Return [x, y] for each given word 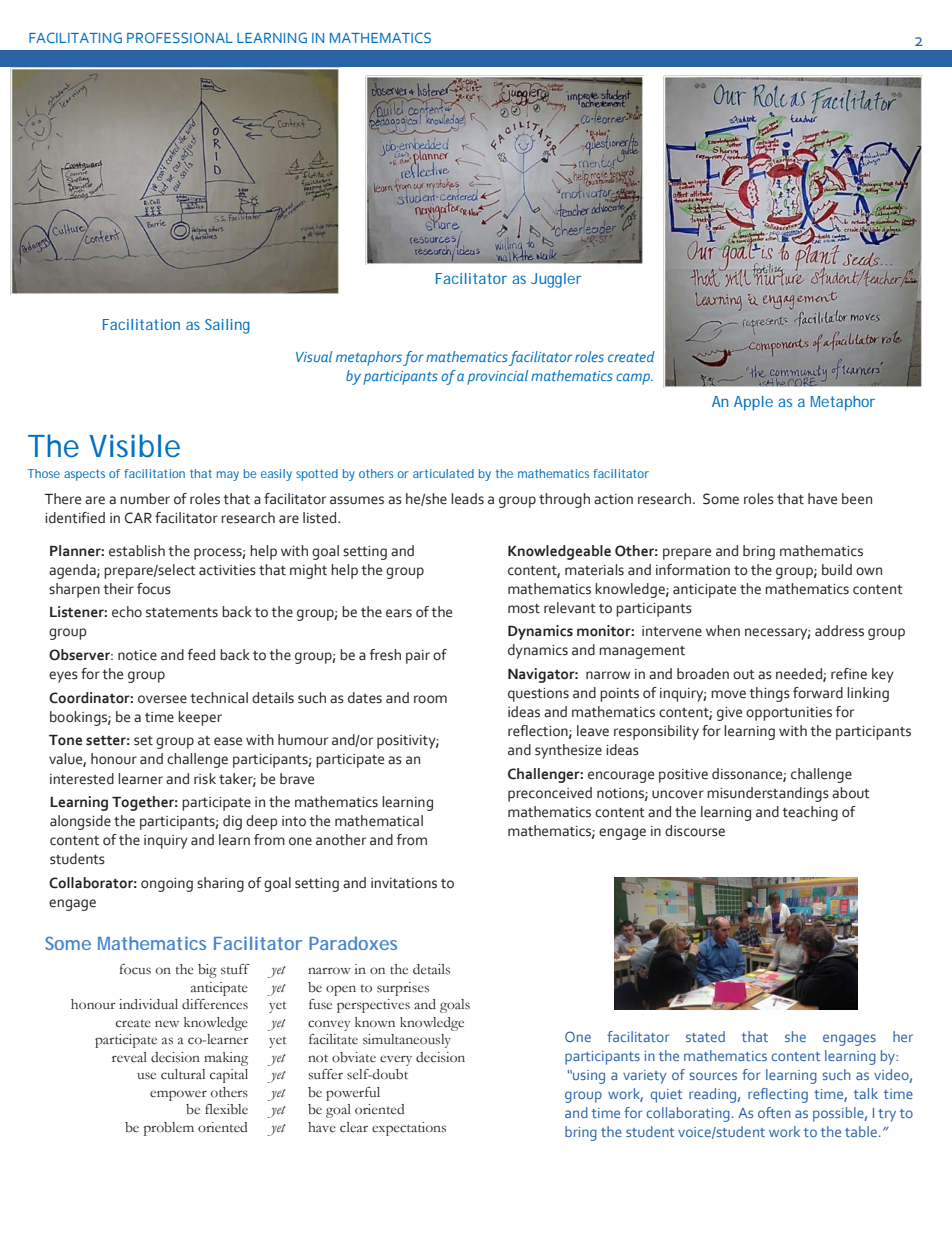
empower [178, 1095]
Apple [753, 403]
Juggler [556, 280]
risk [205, 779]
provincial [497, 377]
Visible [135, 446]
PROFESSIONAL [180, 37]
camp [634, 379]
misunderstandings [768, 794]
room [430, 699]
